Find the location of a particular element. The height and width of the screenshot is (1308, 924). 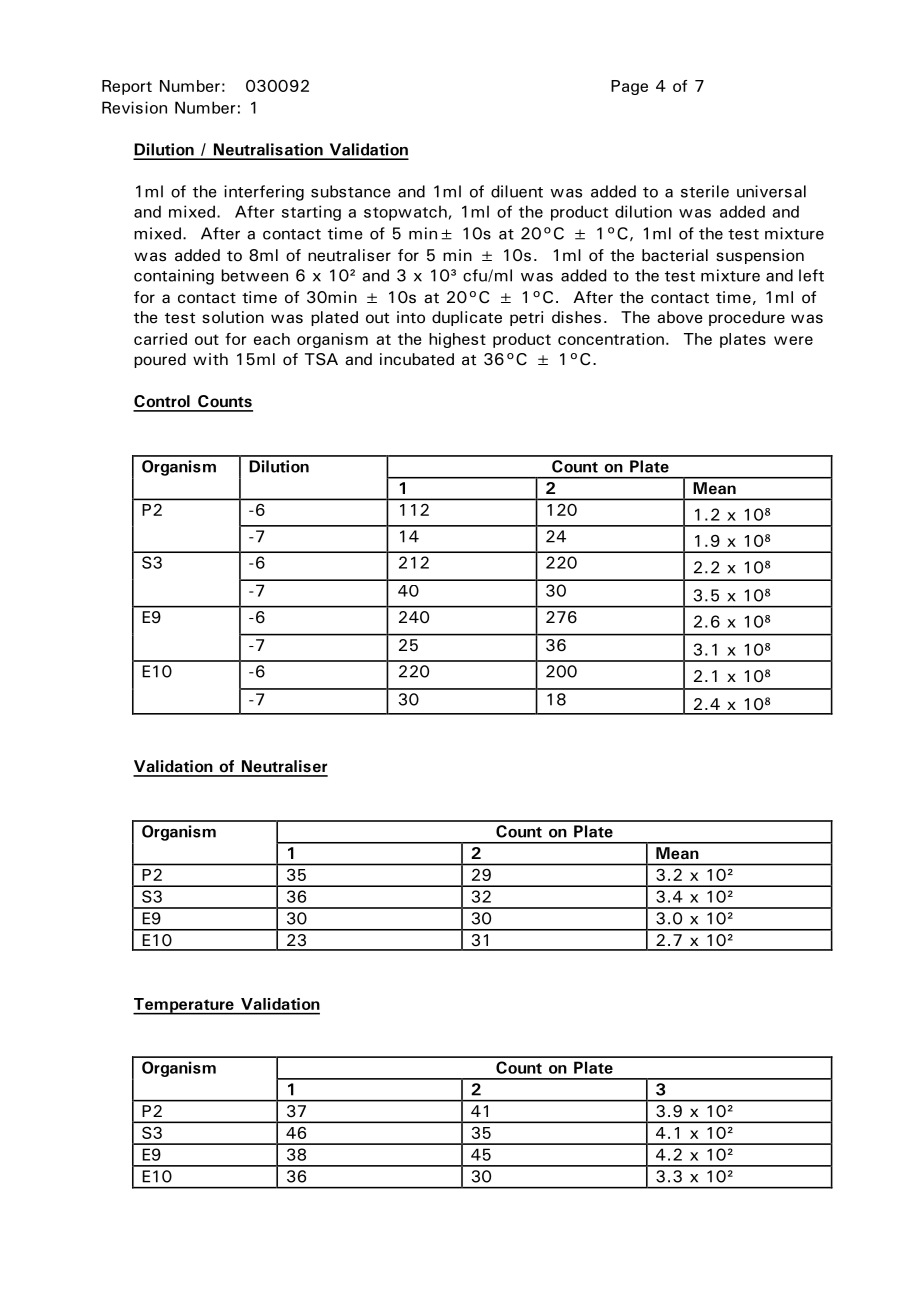

poured is located at coordinates (160, 360).
